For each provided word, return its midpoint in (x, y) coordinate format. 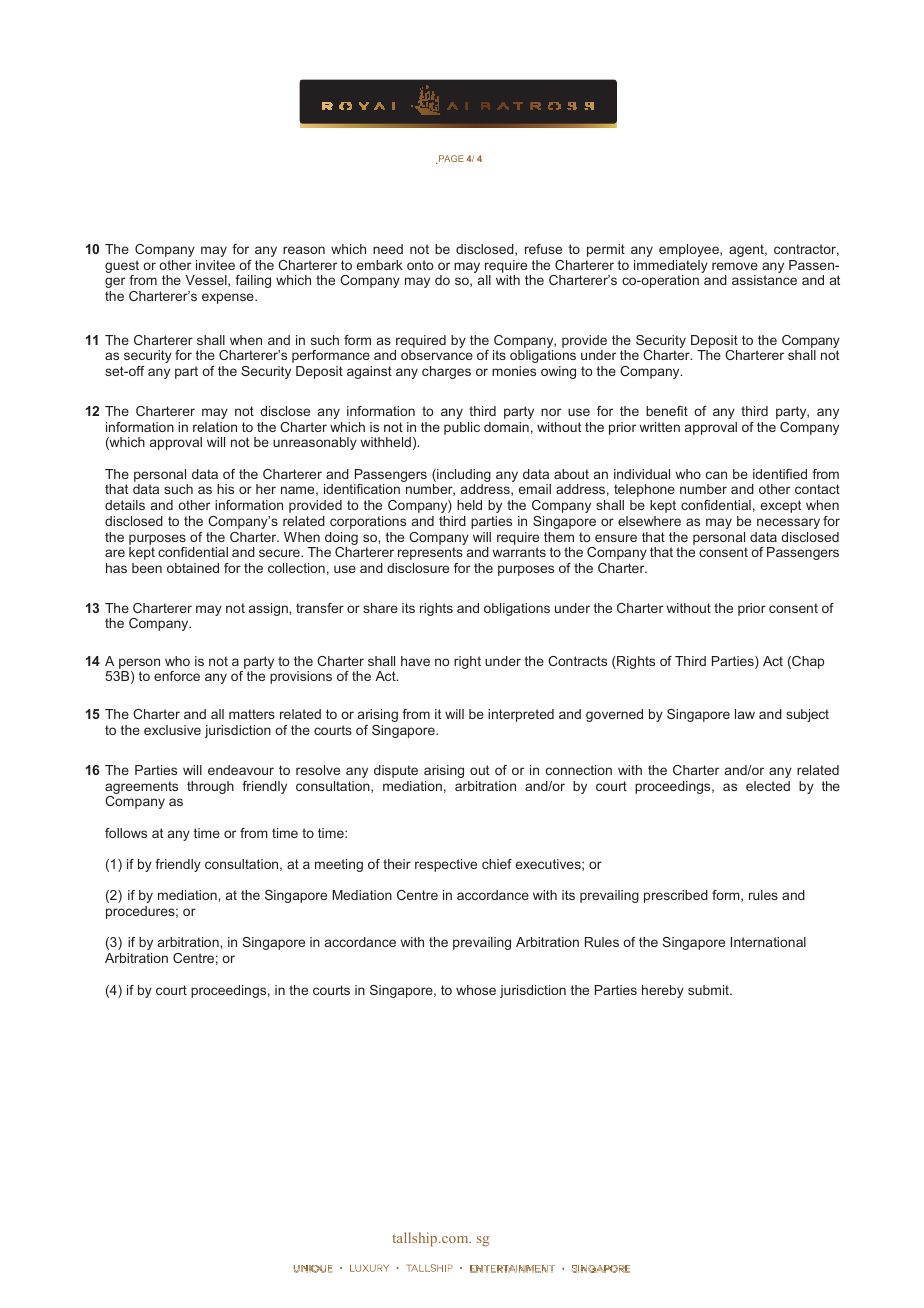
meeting (339, 865)
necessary (788, 523)
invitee (215, 265)
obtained (193, 568)
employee (690, 250)
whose (476, 990)
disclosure (418, 568)
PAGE (450, 159)
